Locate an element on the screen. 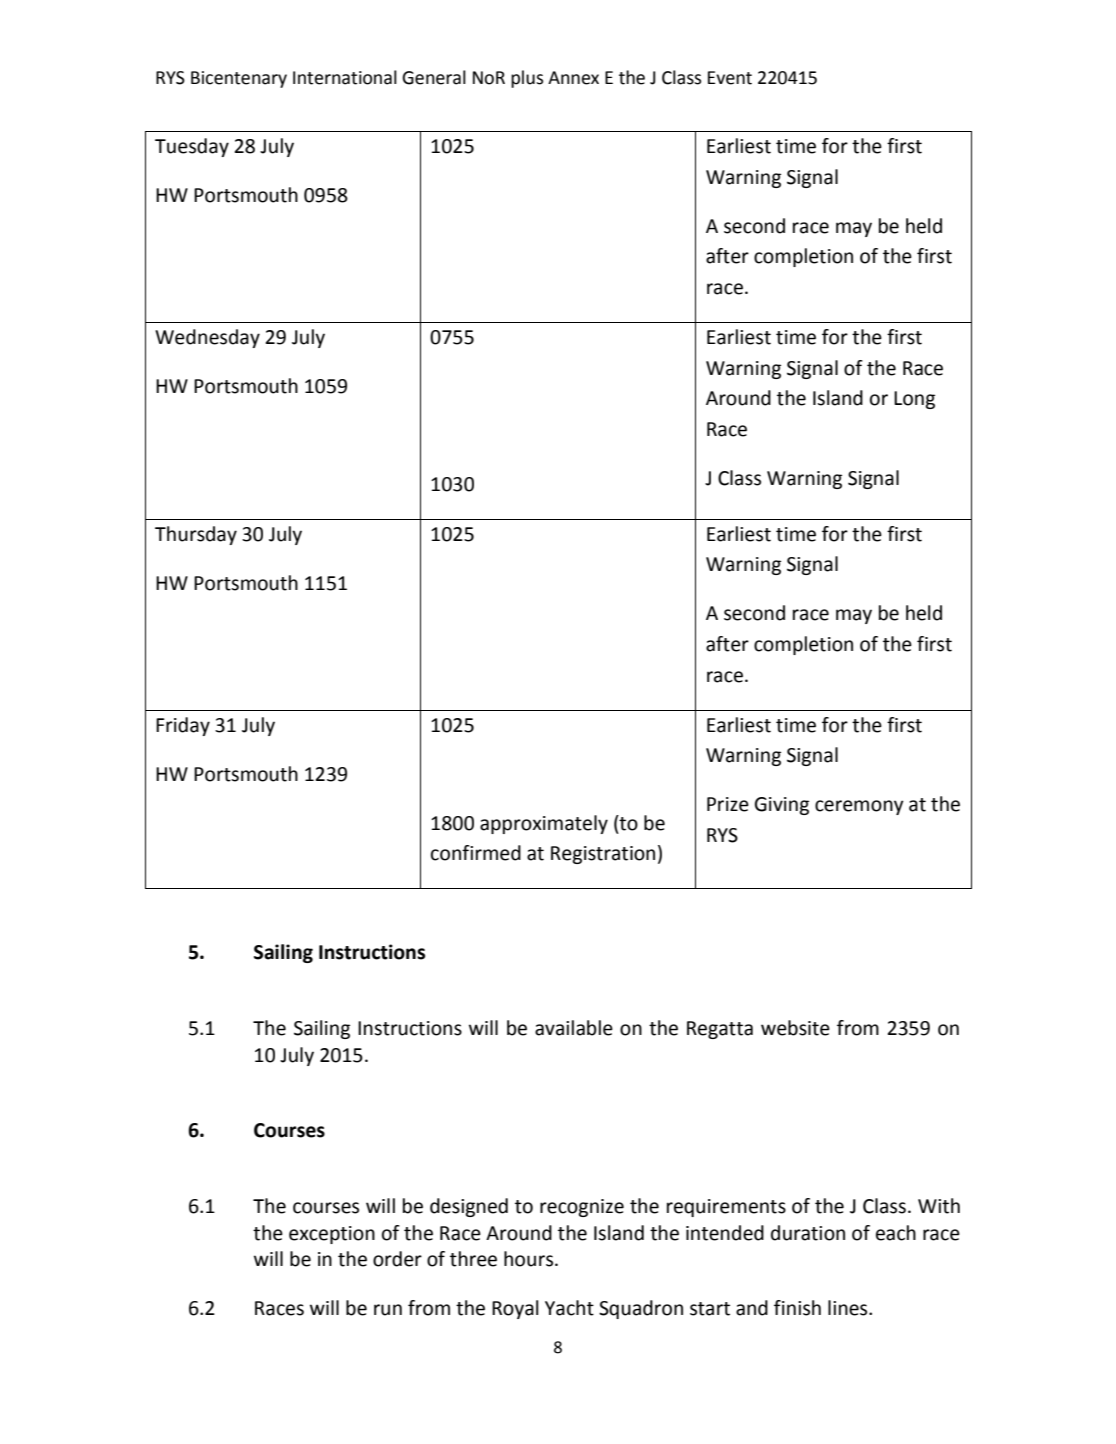 This screenshot has height=1444, width=1116. confirmed is located at coordinates (476, 853).
